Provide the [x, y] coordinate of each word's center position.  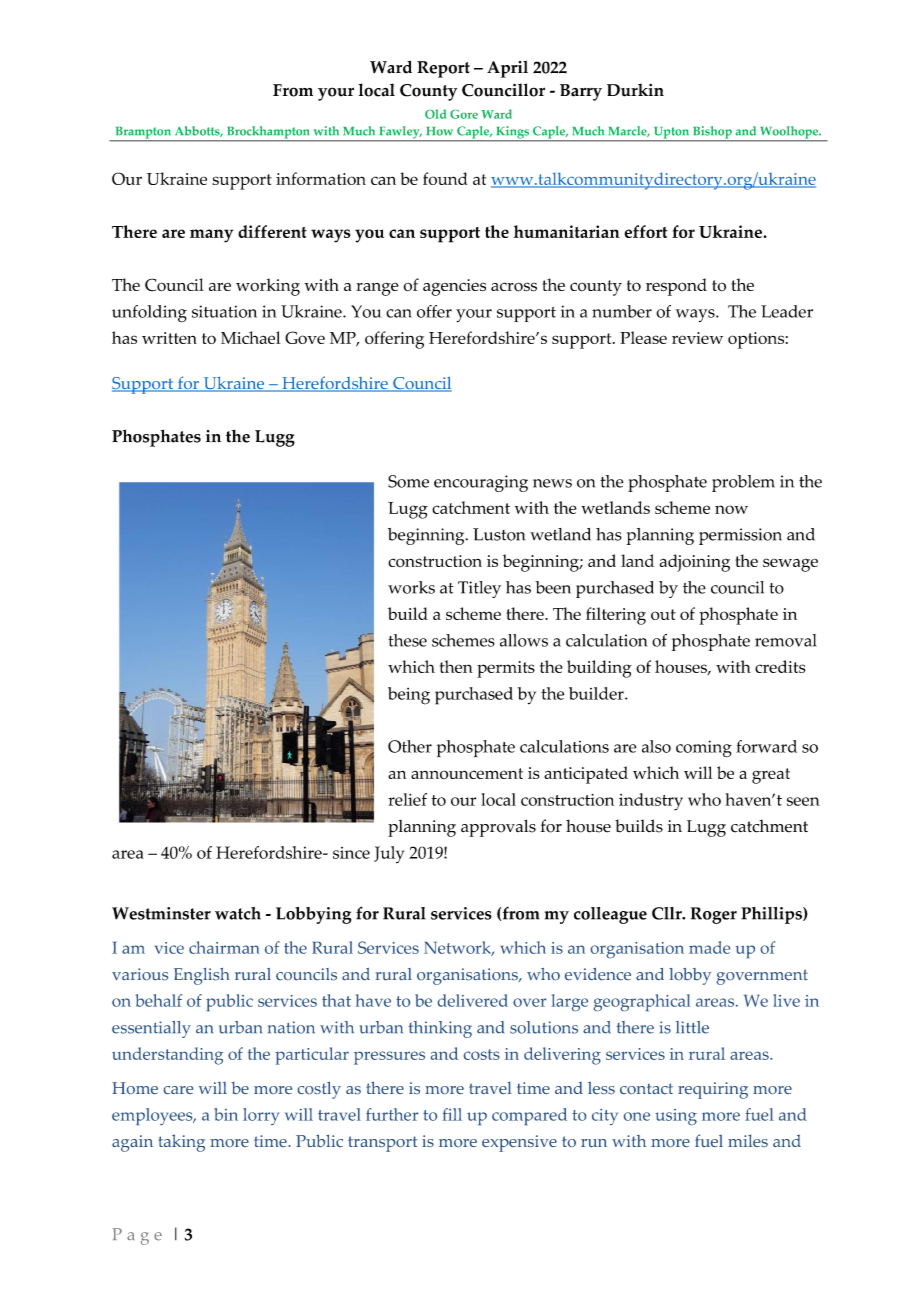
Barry [581, 92]
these [407, 640]
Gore [464, 114]
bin [226, 1114]
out [663, 614]
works [411, 587]
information [321, 178]
